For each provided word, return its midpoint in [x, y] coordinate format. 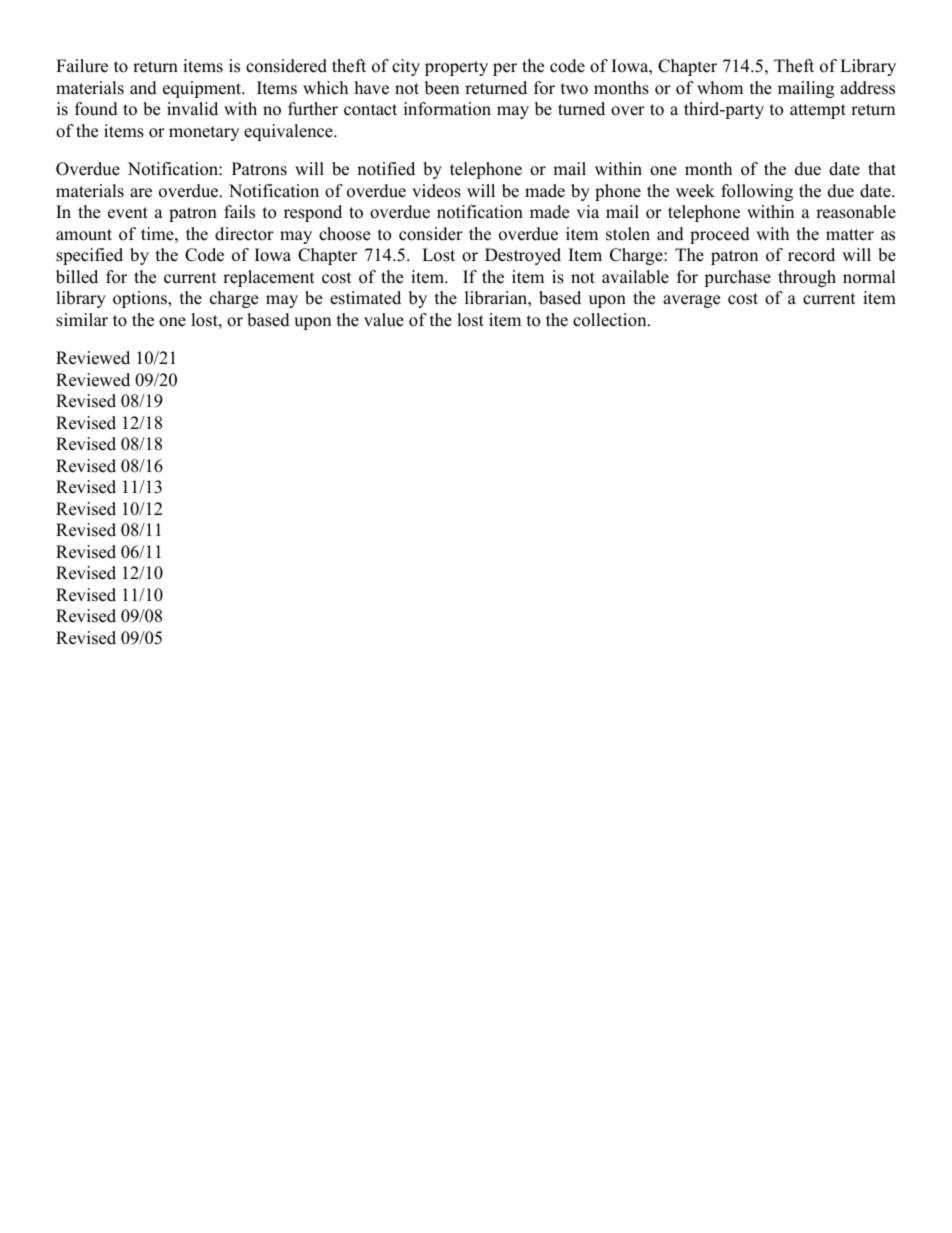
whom [720, 88]
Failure [82, 66]
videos [436, 191]
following [757, 192]
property [456, 68]
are [141, 193]
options [141, 299]
